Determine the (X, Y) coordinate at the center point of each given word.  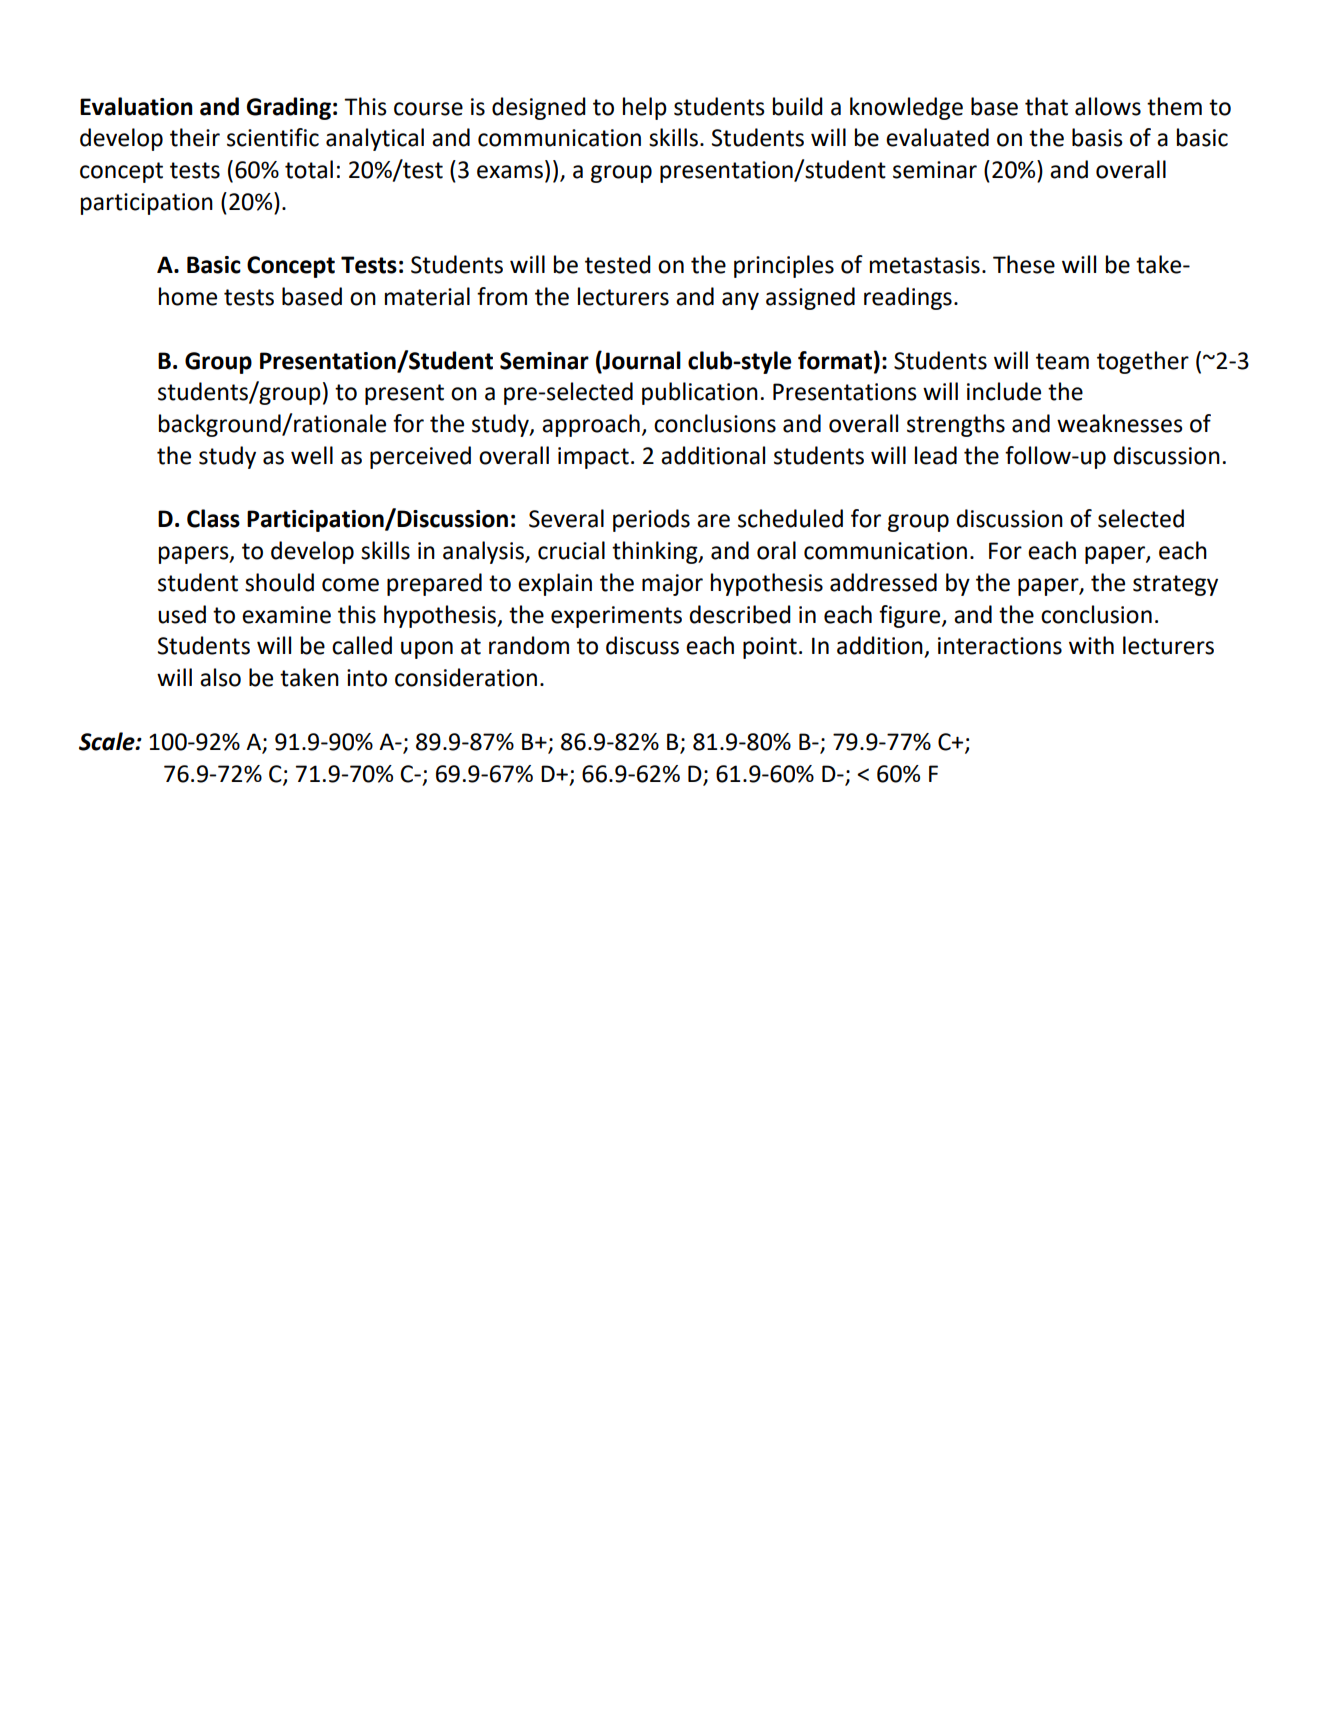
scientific (273, 137)
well (312, 455)
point (770, 648)
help (645, 108)
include (1004, 391)
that (1046, 106)
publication (700, 393)
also (220, 677)
